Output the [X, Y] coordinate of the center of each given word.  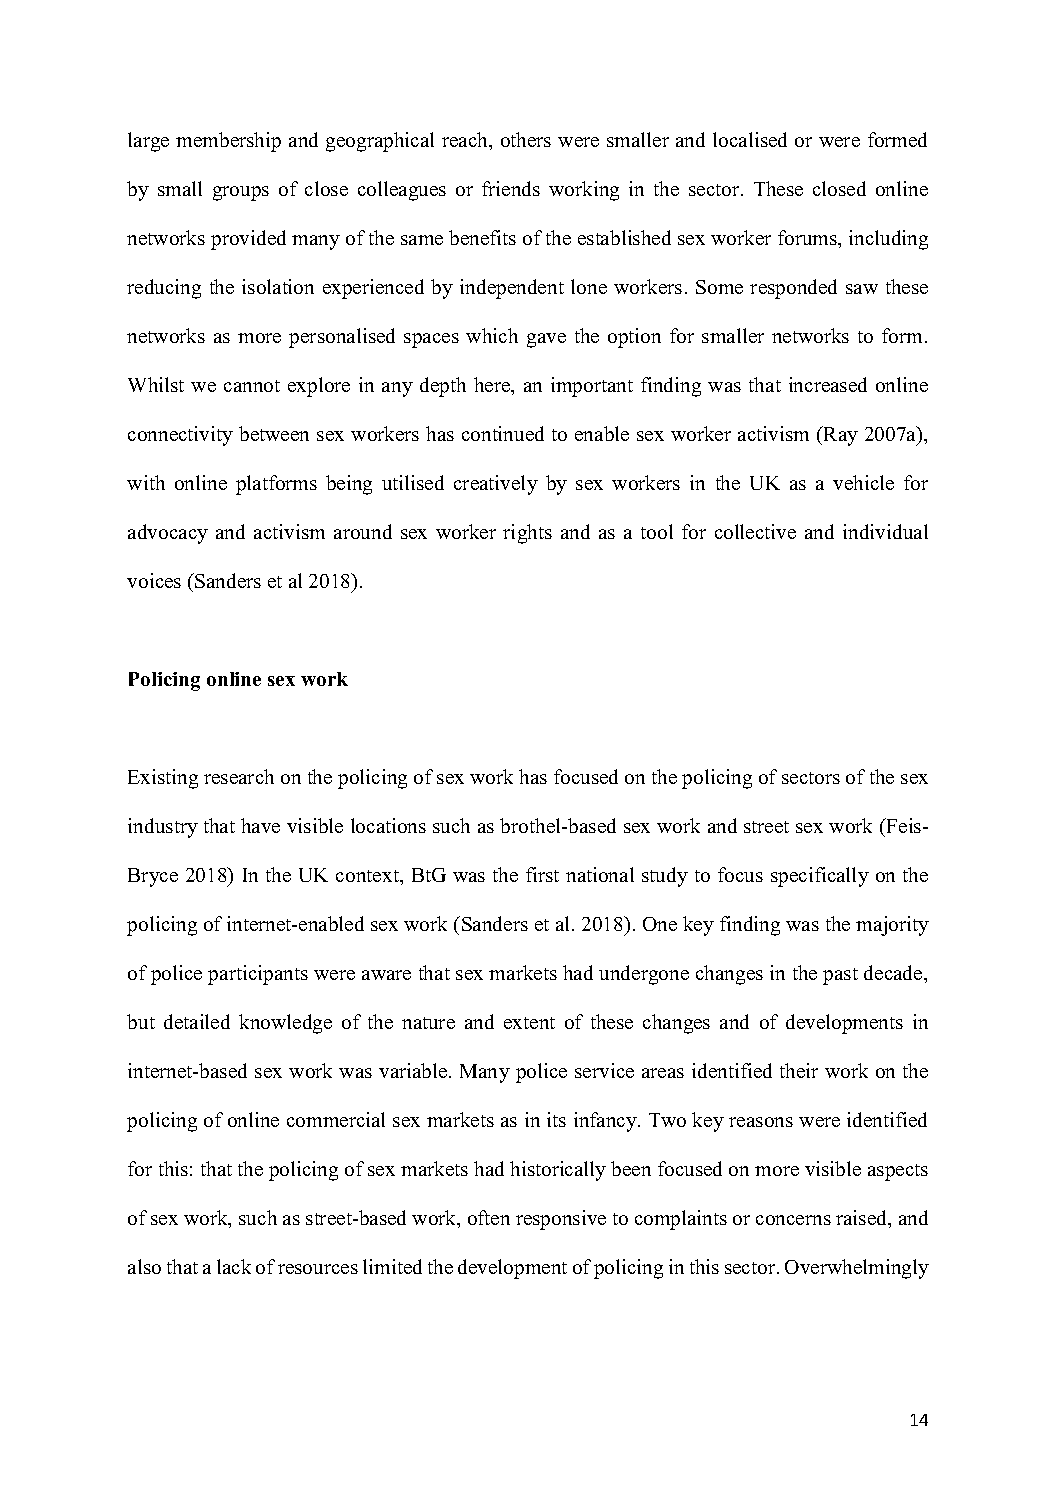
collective [755, 531]
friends [511, 188]
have [260, 825]
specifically [820, 877]
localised [750, 139]
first [542, 874]
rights [527, 534]
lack [234, 1266]
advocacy [168, 534]
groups [241, 193]
